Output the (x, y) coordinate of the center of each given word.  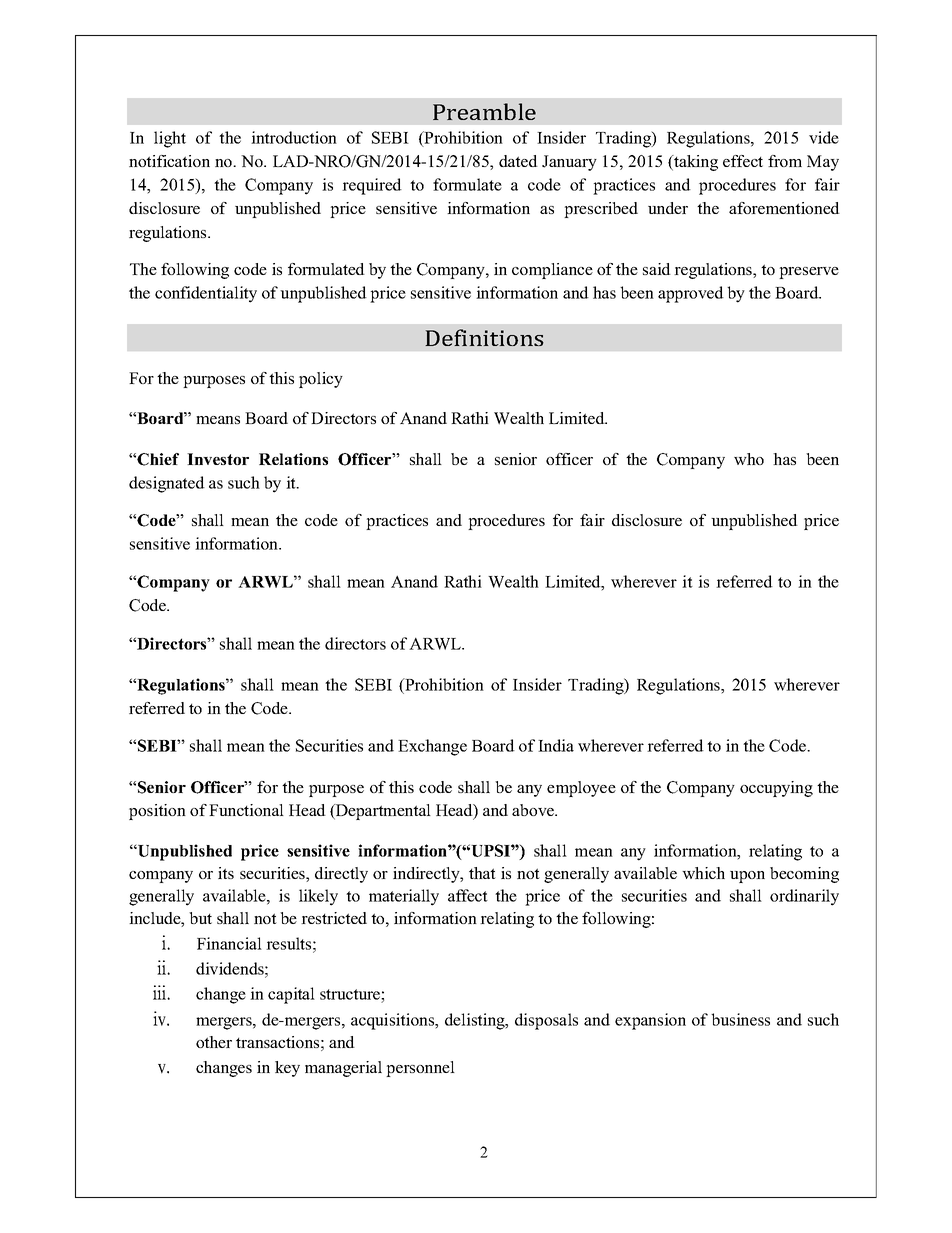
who (749, 459)
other (214, 1042)
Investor (218, 459)
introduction (294, 137)
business (740, 1019)
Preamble (484, 111)
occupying (776, 789)
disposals (546, 1021)
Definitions (484, 337)
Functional (246, 810)
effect (743, 161)
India (556, 745)
